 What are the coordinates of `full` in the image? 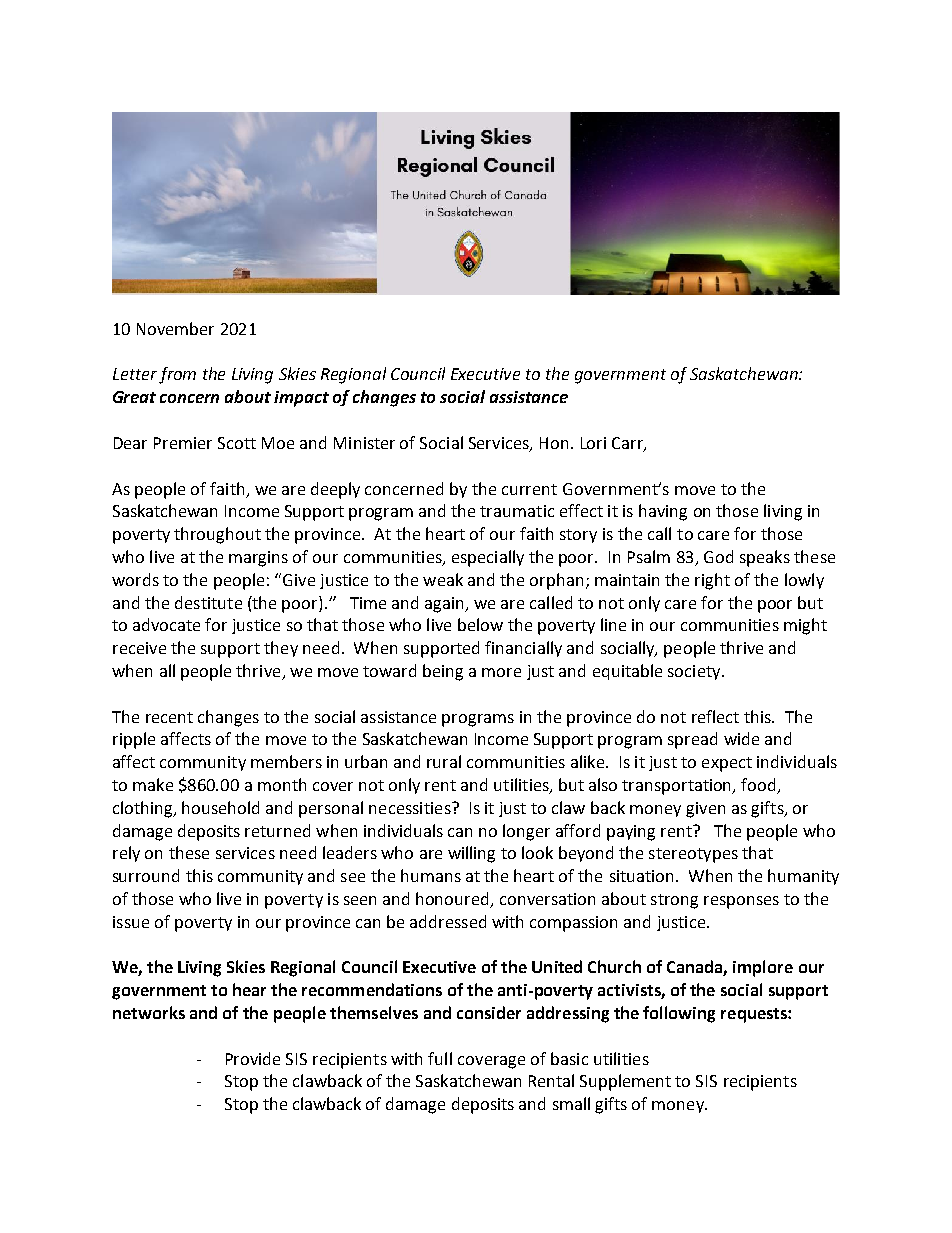 It's located at (440, 1058).
